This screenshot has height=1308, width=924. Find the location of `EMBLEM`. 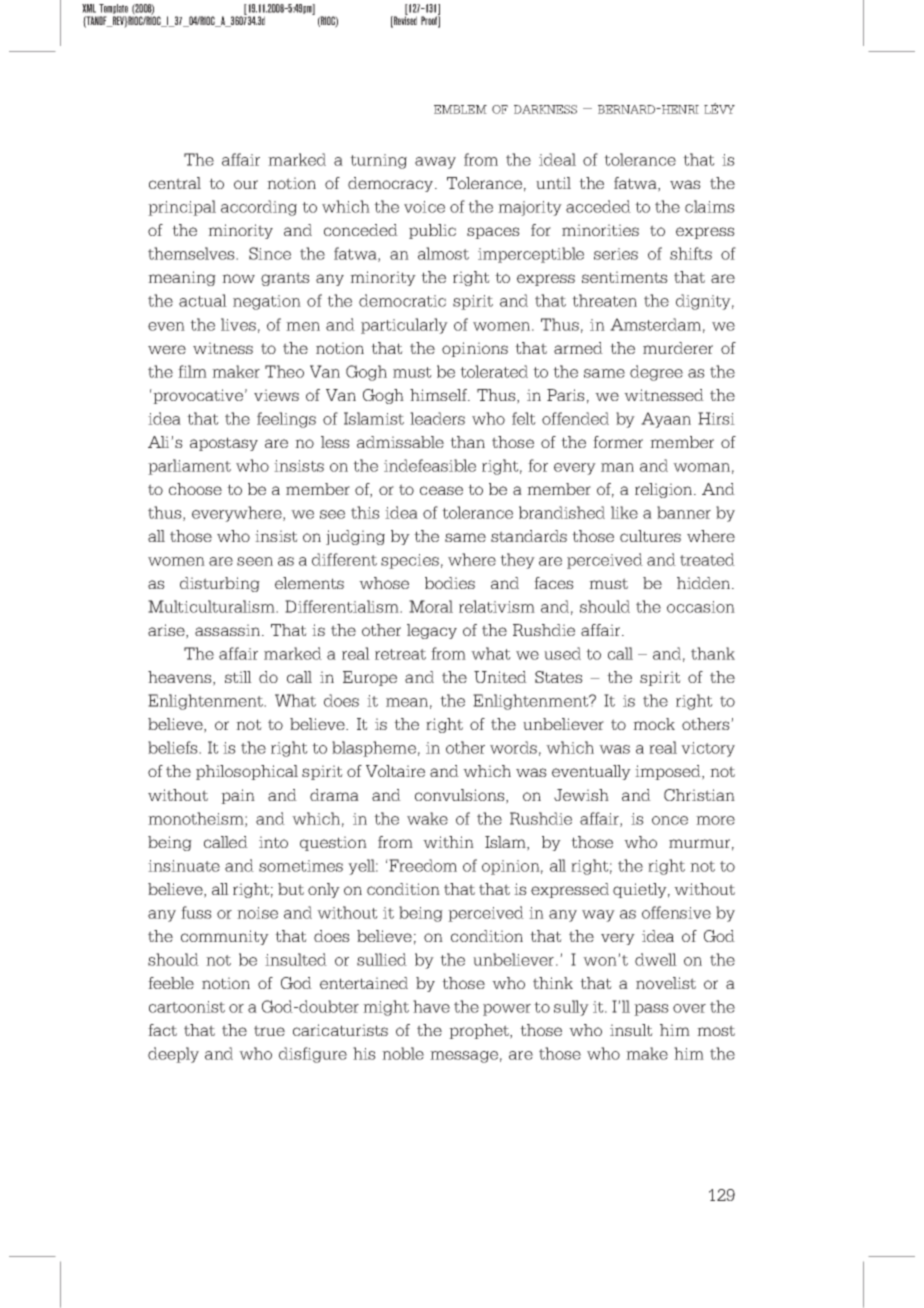

EMBLEM is located at coordinates (460, 109).
